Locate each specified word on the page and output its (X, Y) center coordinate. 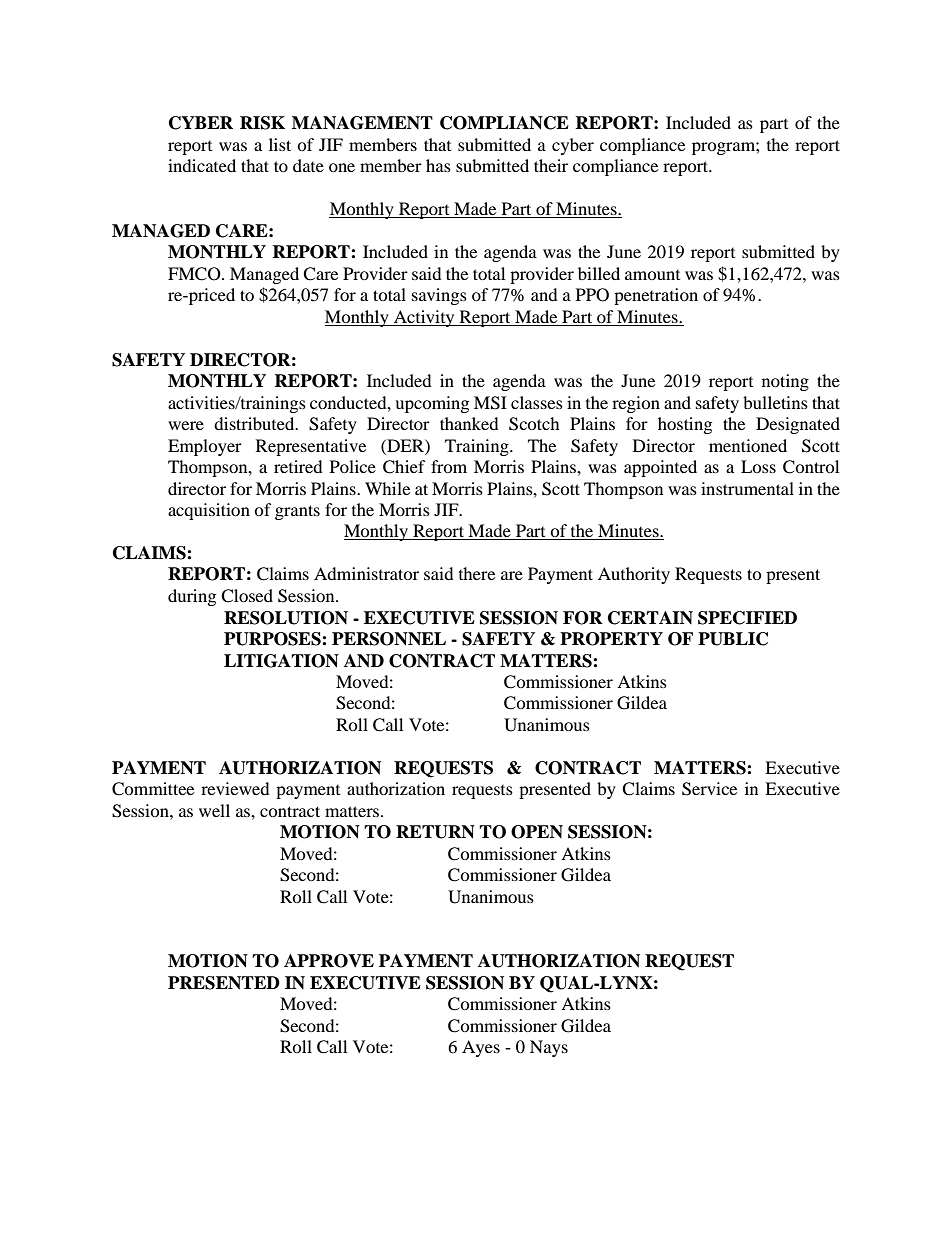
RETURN (435, 832)
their (551, 165)
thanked (469, 423)
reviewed (235, 788)
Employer (205, 447)
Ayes (481, 1048)
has (438, 165)
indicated (202, 165)
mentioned (748, 445)
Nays (549, 1048)
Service (709, 789)
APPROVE (329, 961)
